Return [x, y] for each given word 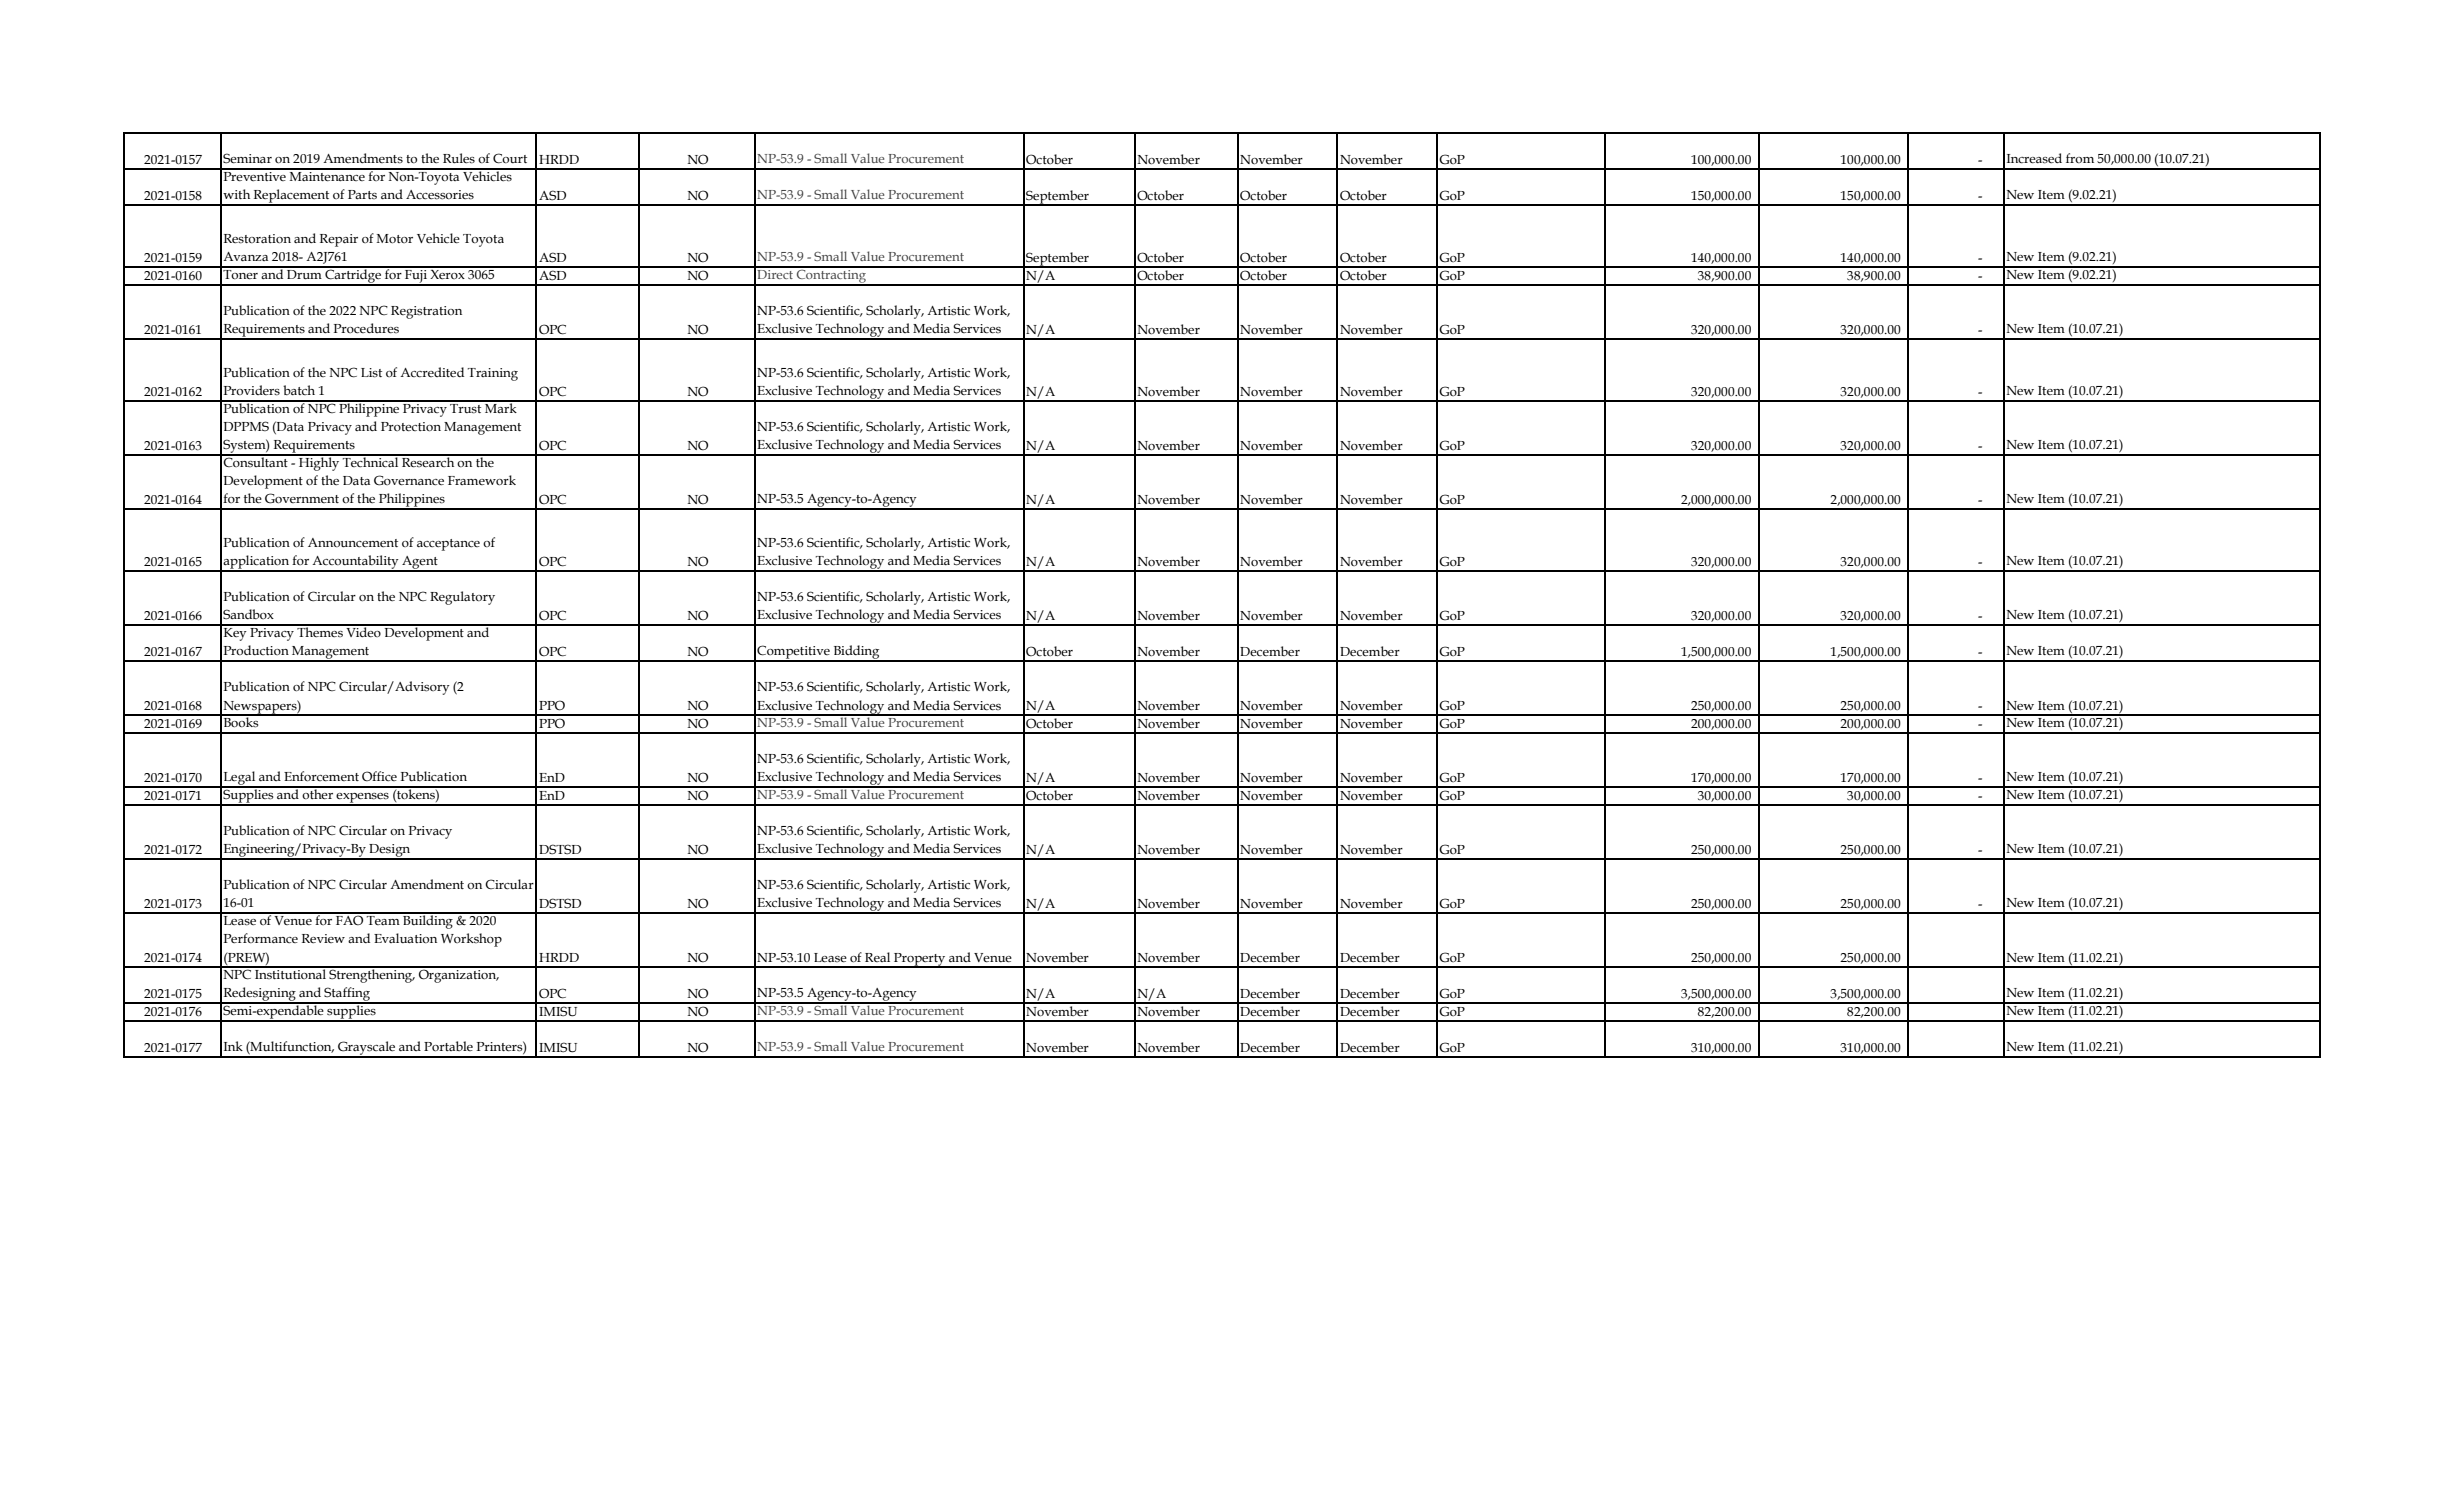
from [2080, 158]
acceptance [448, 545]
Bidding [856, 653]
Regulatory [462, 598]
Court [510, 158]
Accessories [440, 195]
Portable [448, 1046]
